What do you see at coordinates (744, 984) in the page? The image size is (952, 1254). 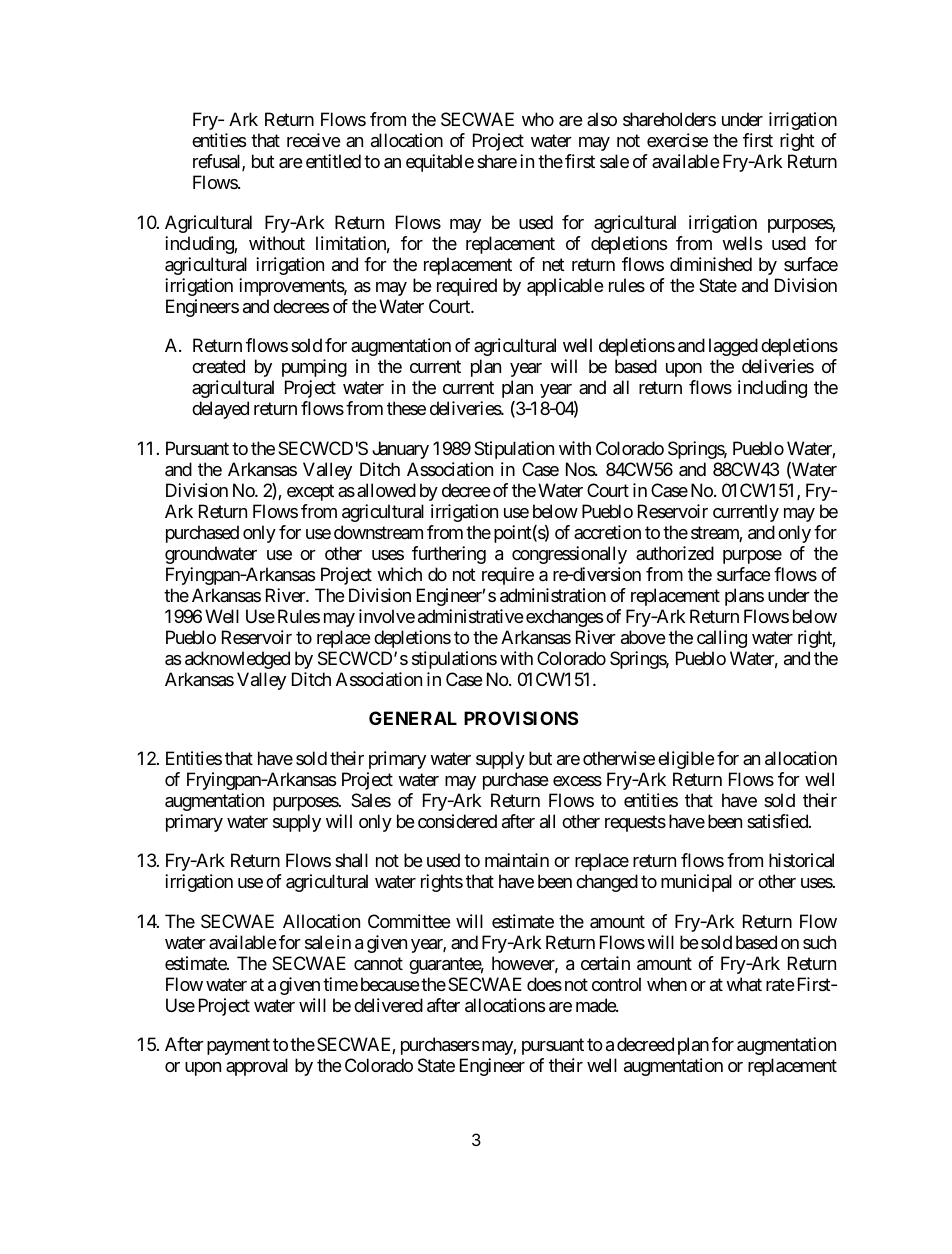 I see `what` at bounding box center [744, 984].
